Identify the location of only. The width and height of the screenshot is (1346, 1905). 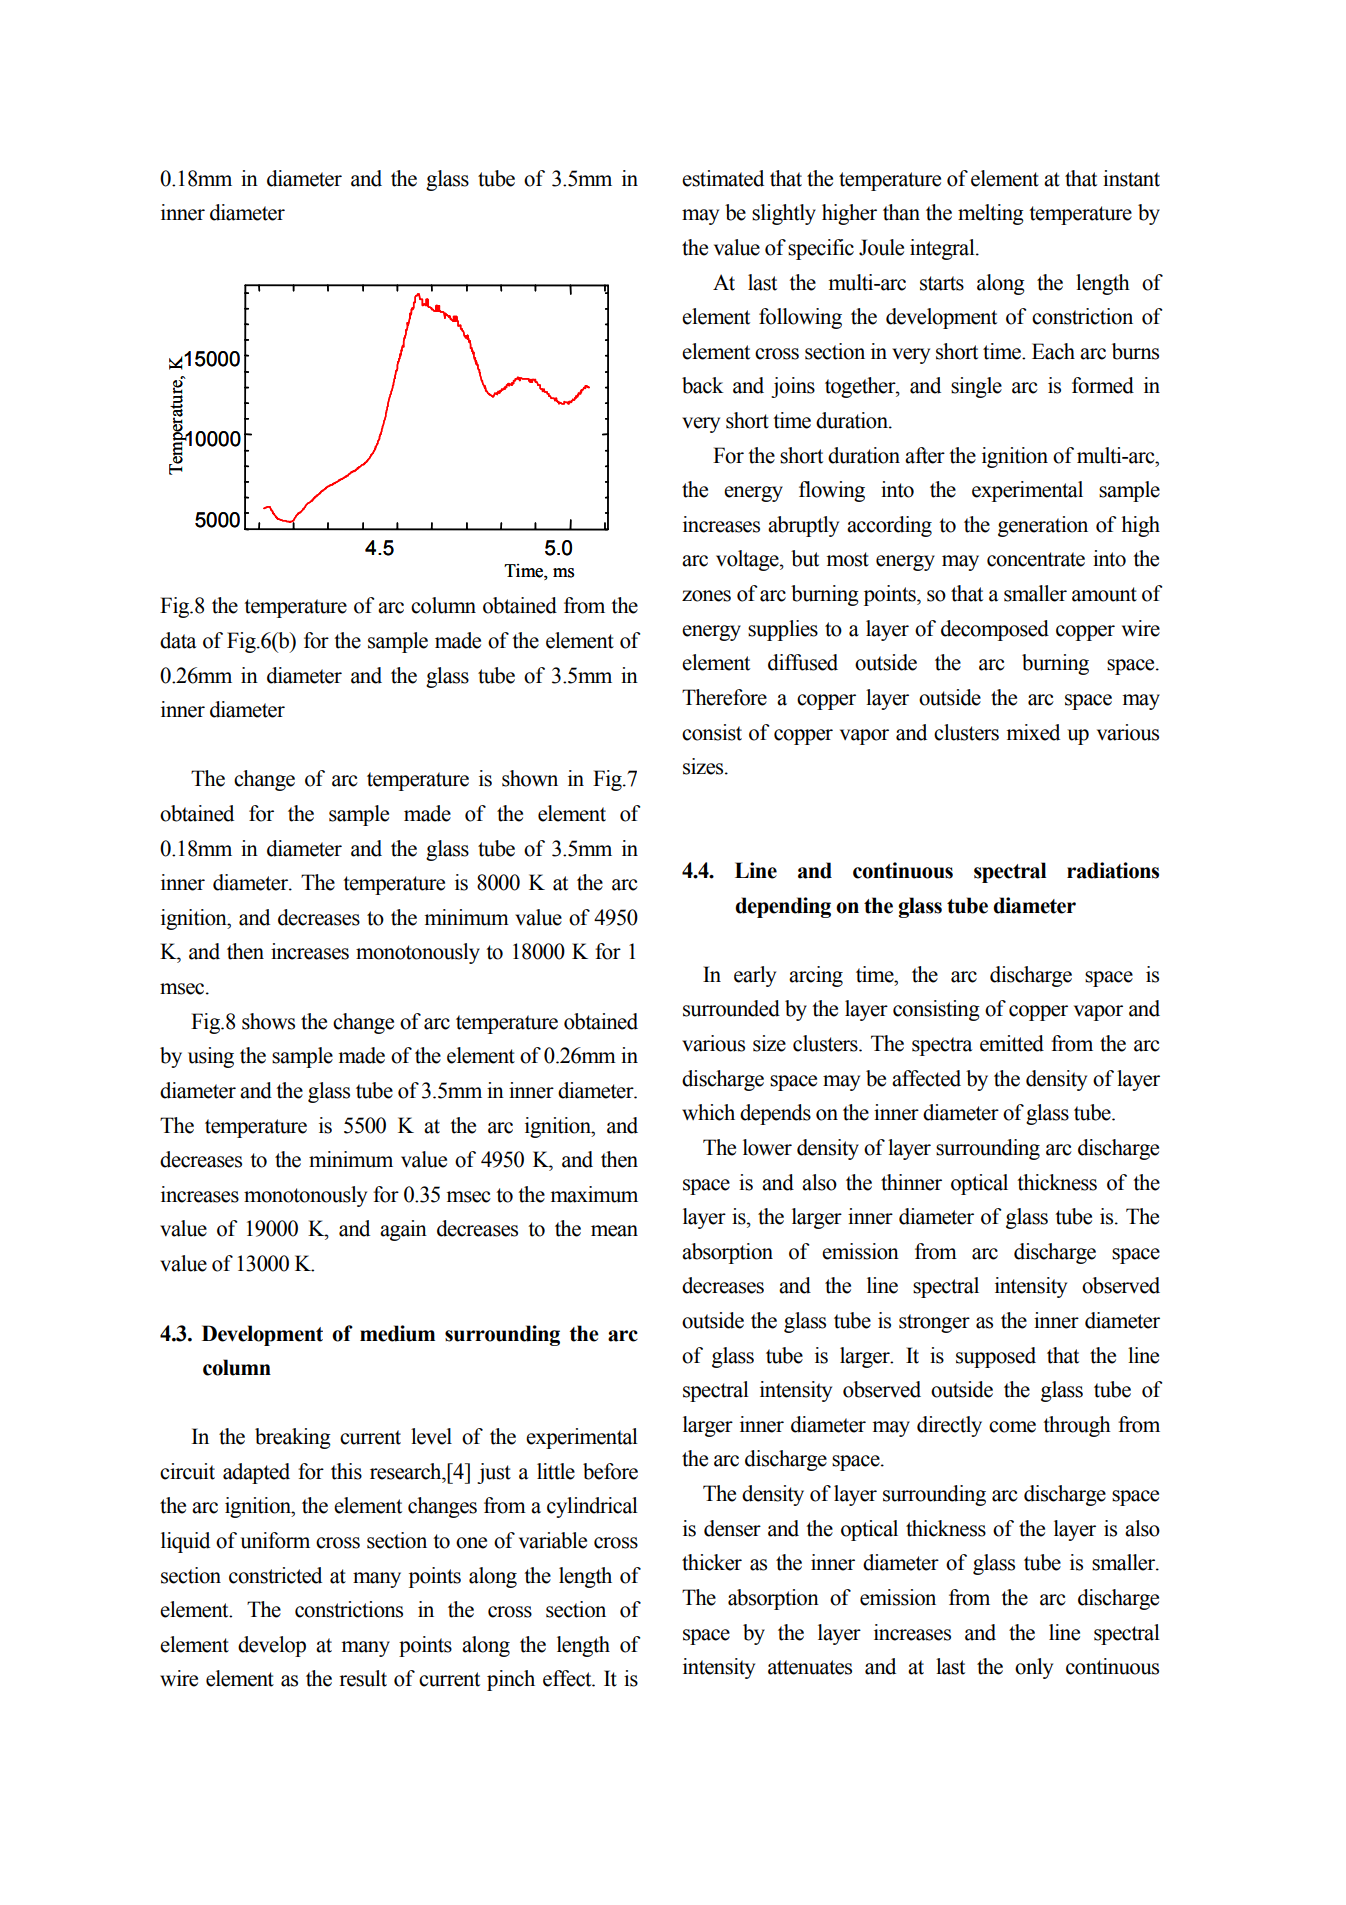
(1034, 1668).
